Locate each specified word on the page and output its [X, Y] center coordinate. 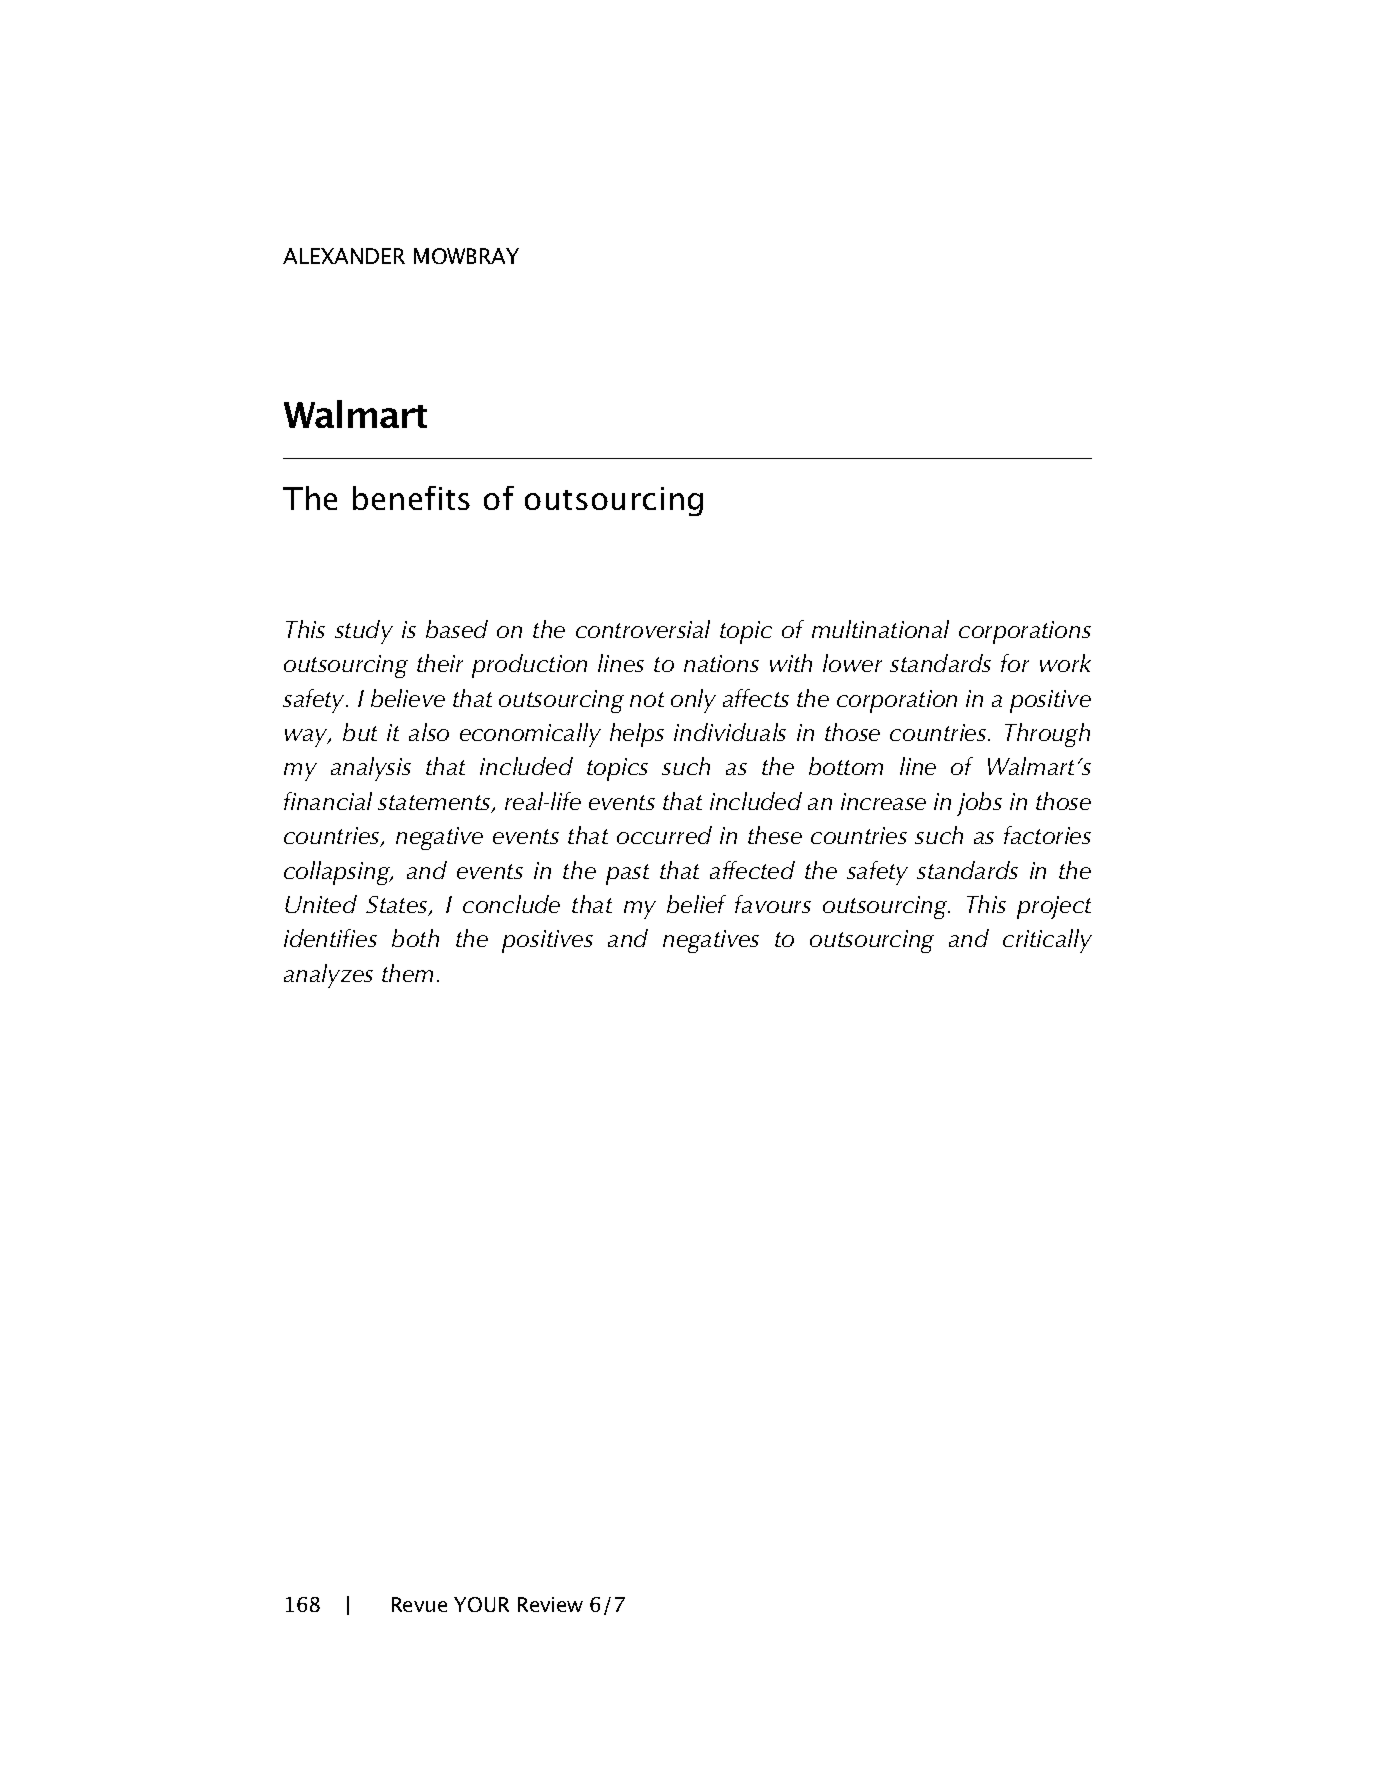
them [407, 973]
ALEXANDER [344, 256]
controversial [643, 629]
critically [1047, 941]
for [1015, 663]
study [364, 632]
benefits [411, 498]
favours [773, 904]
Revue [419, 1604]
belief [696, 904]
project [1054, 907]
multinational [880, 629]
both [415, 938]
